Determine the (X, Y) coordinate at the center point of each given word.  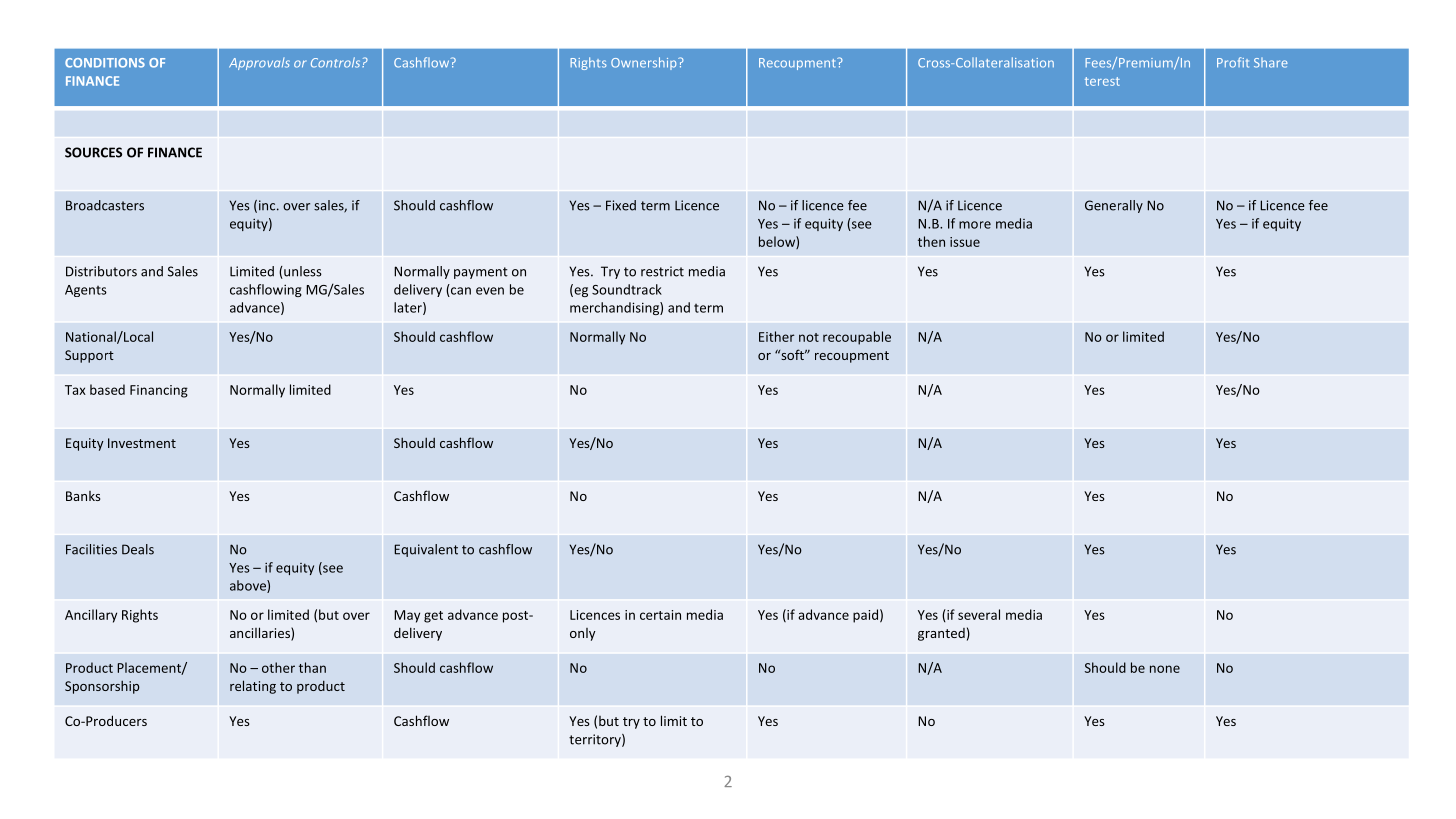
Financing (159, 391)
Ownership (645, 63)
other (278, 667)
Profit (1233, 62)
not (809, 337)
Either (777, 336)
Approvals (259, 64)
